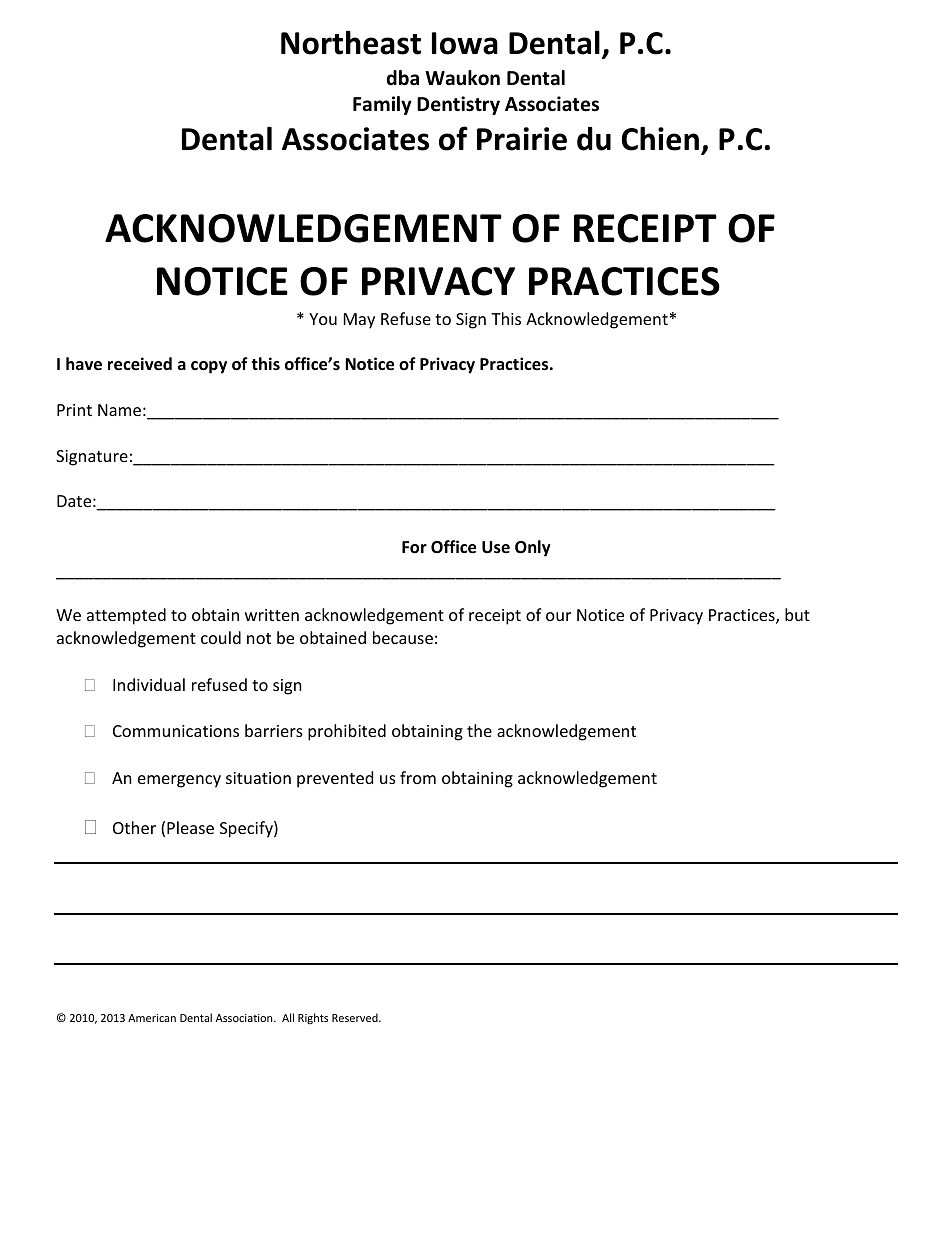  Describe the element at coordinates (403, 78) in the page. I see `dba` at that location.
